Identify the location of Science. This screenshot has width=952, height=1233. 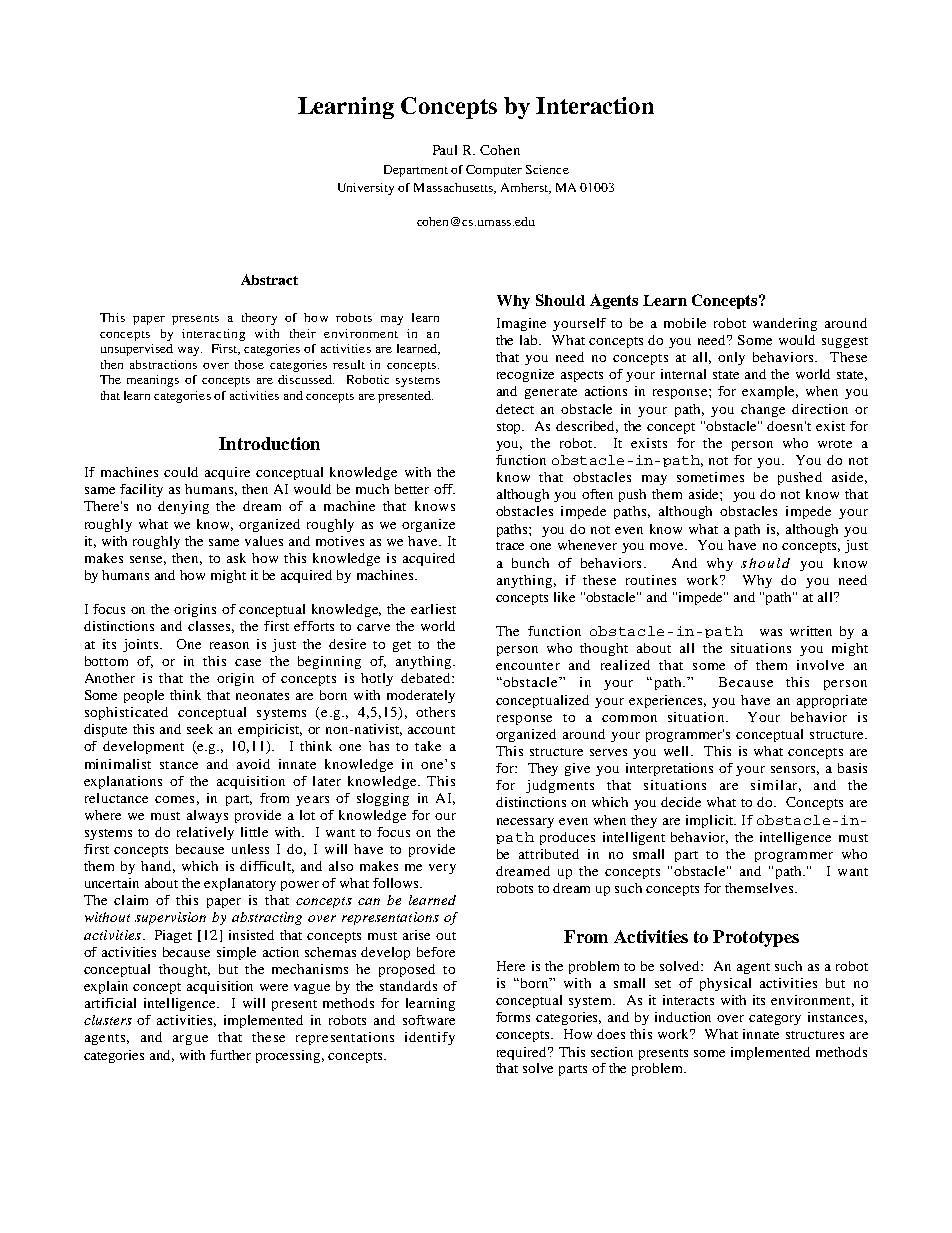
(547, 169).
